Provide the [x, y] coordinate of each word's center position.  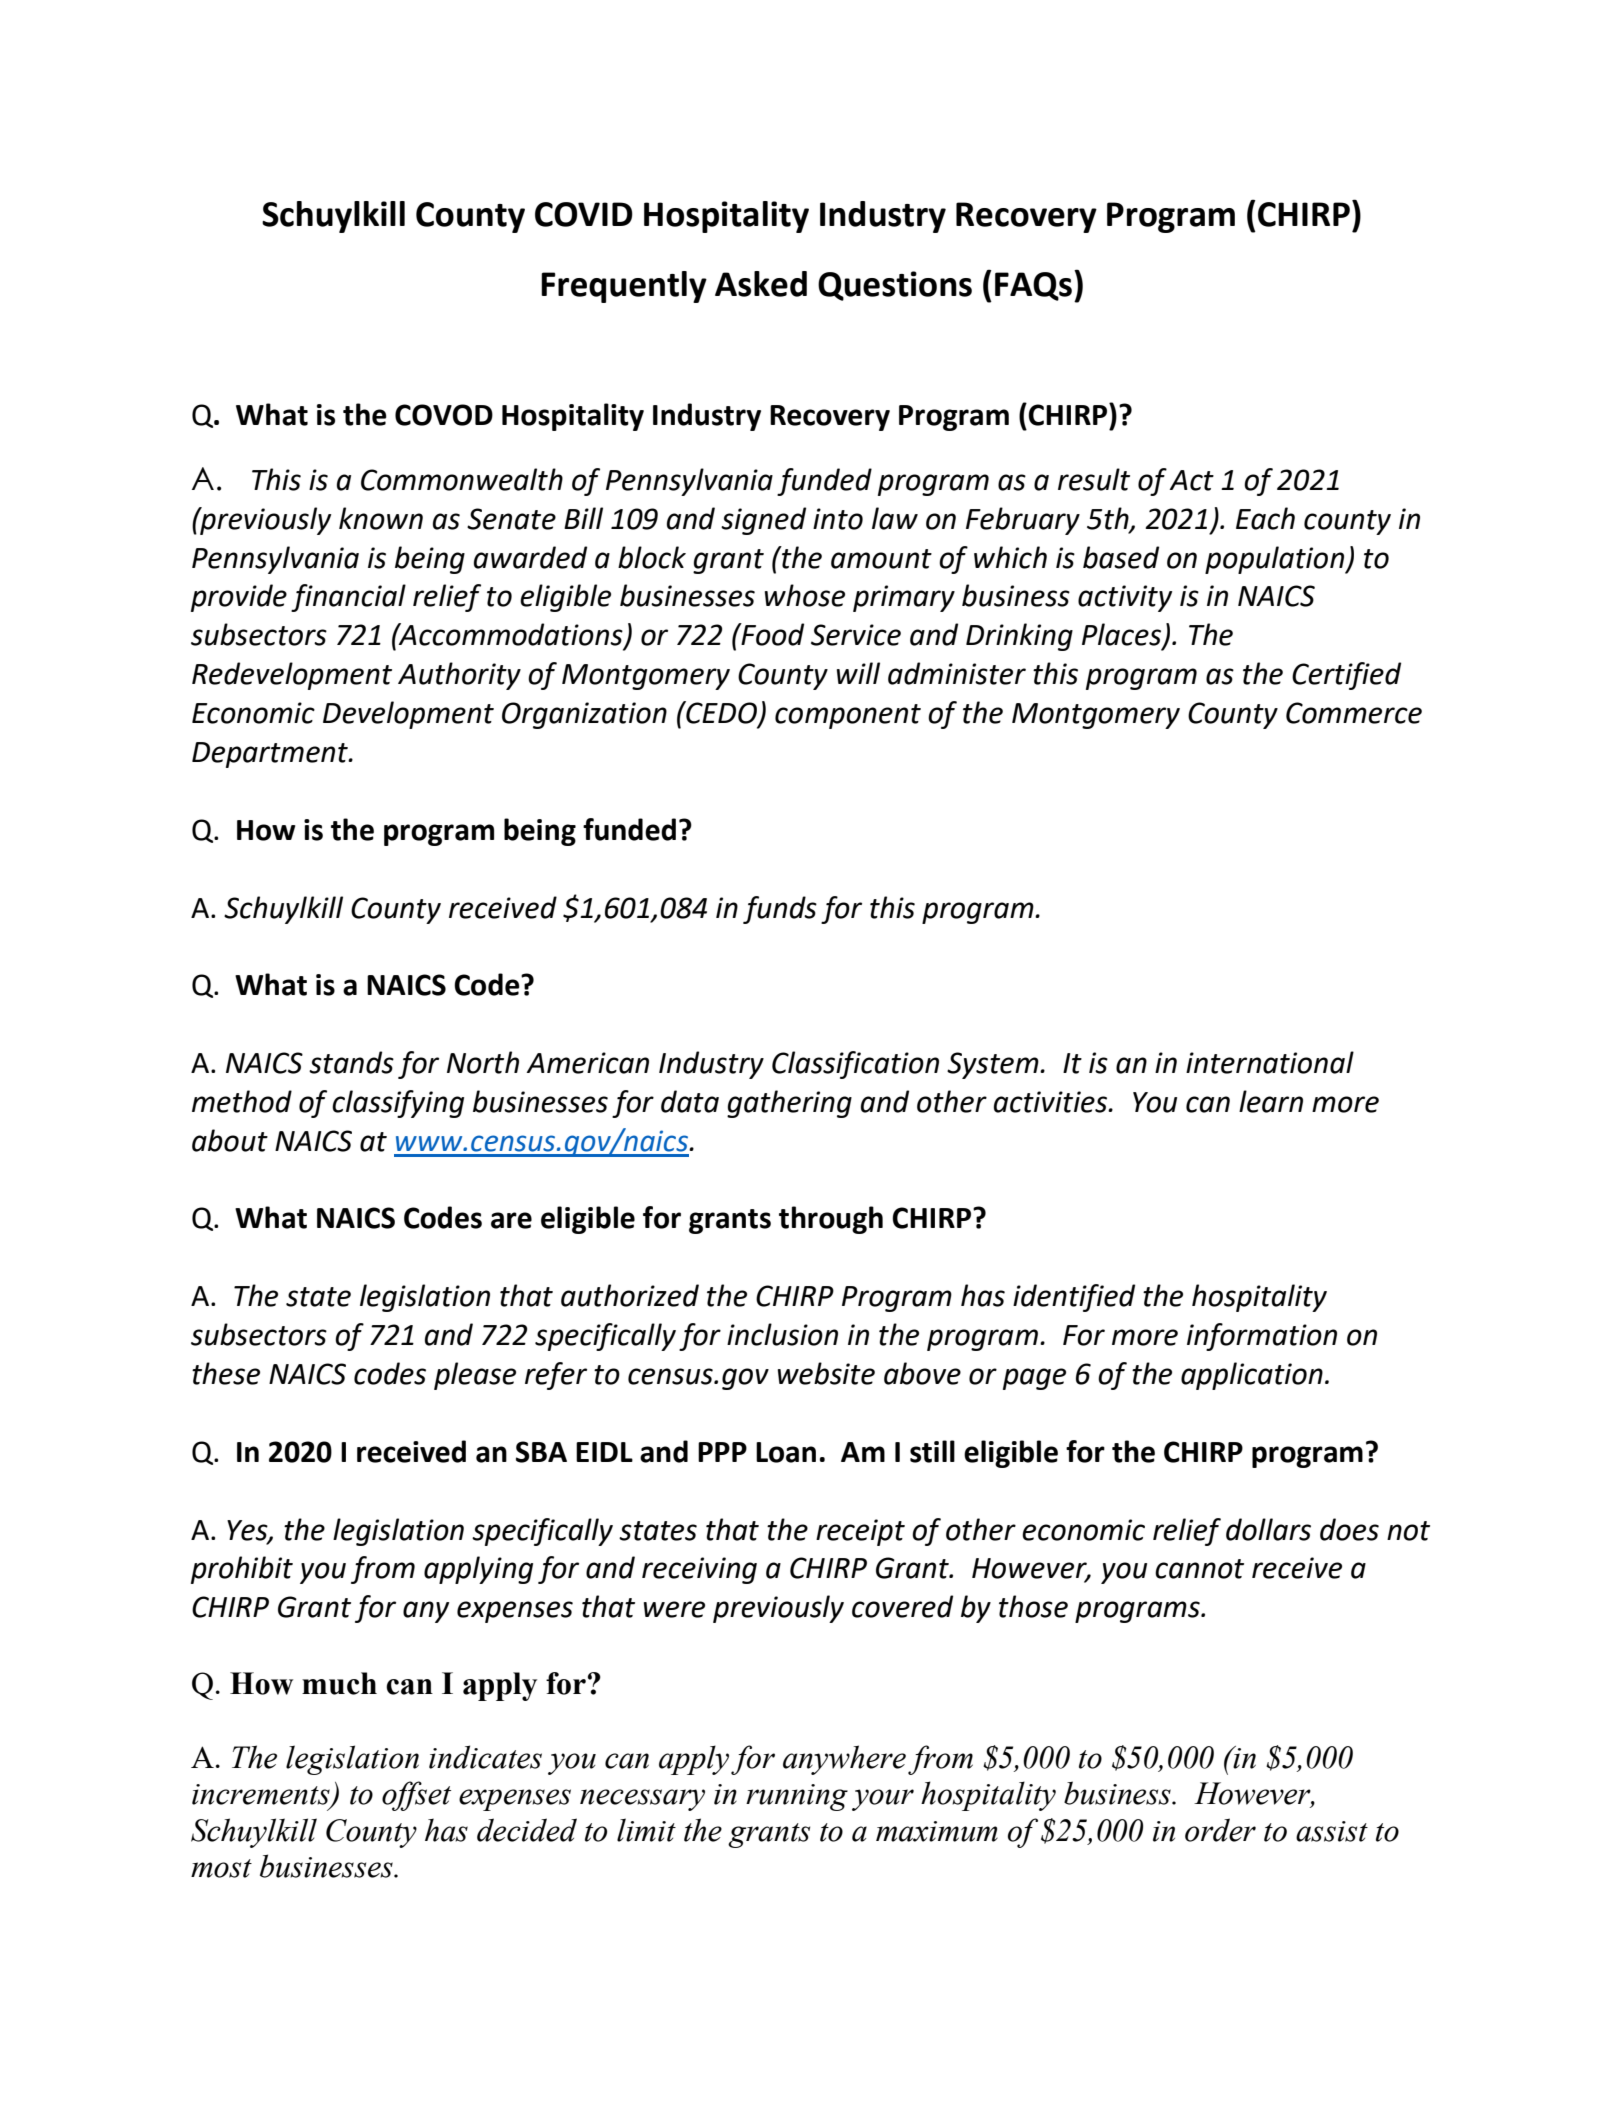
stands [351, 1062]
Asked [761, 284]
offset [416, 1796]
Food [771, 634]
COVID [584, 214]
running [797, 1797]
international [1270, 1062]
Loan [786, 1452]
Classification [855, 1065]
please [475, 1376]
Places [1123, 635]
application [1252, 1376]
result [1094, 479]
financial [348, 598]
